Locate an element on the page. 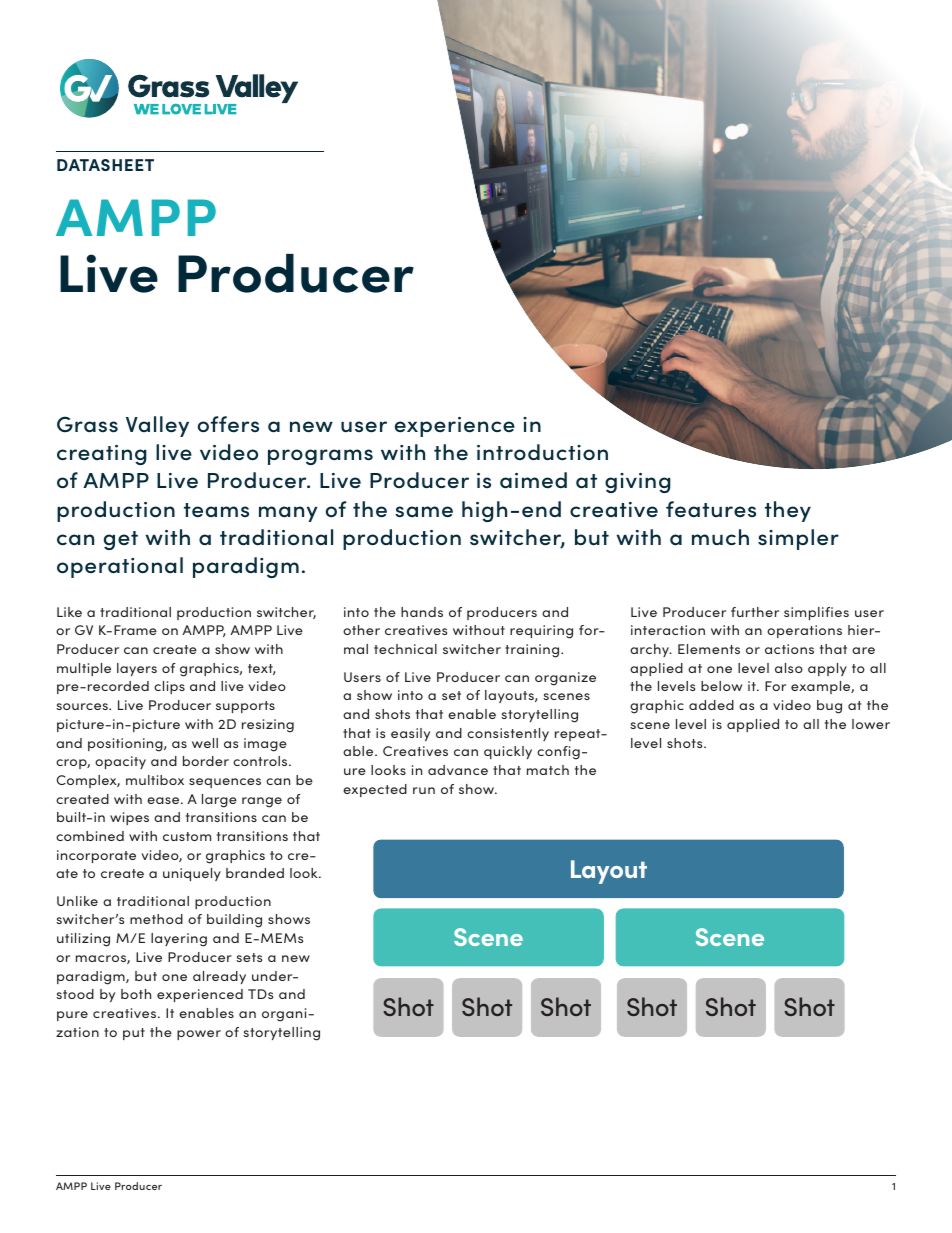  aimed is located at coordinates (533, 480).
